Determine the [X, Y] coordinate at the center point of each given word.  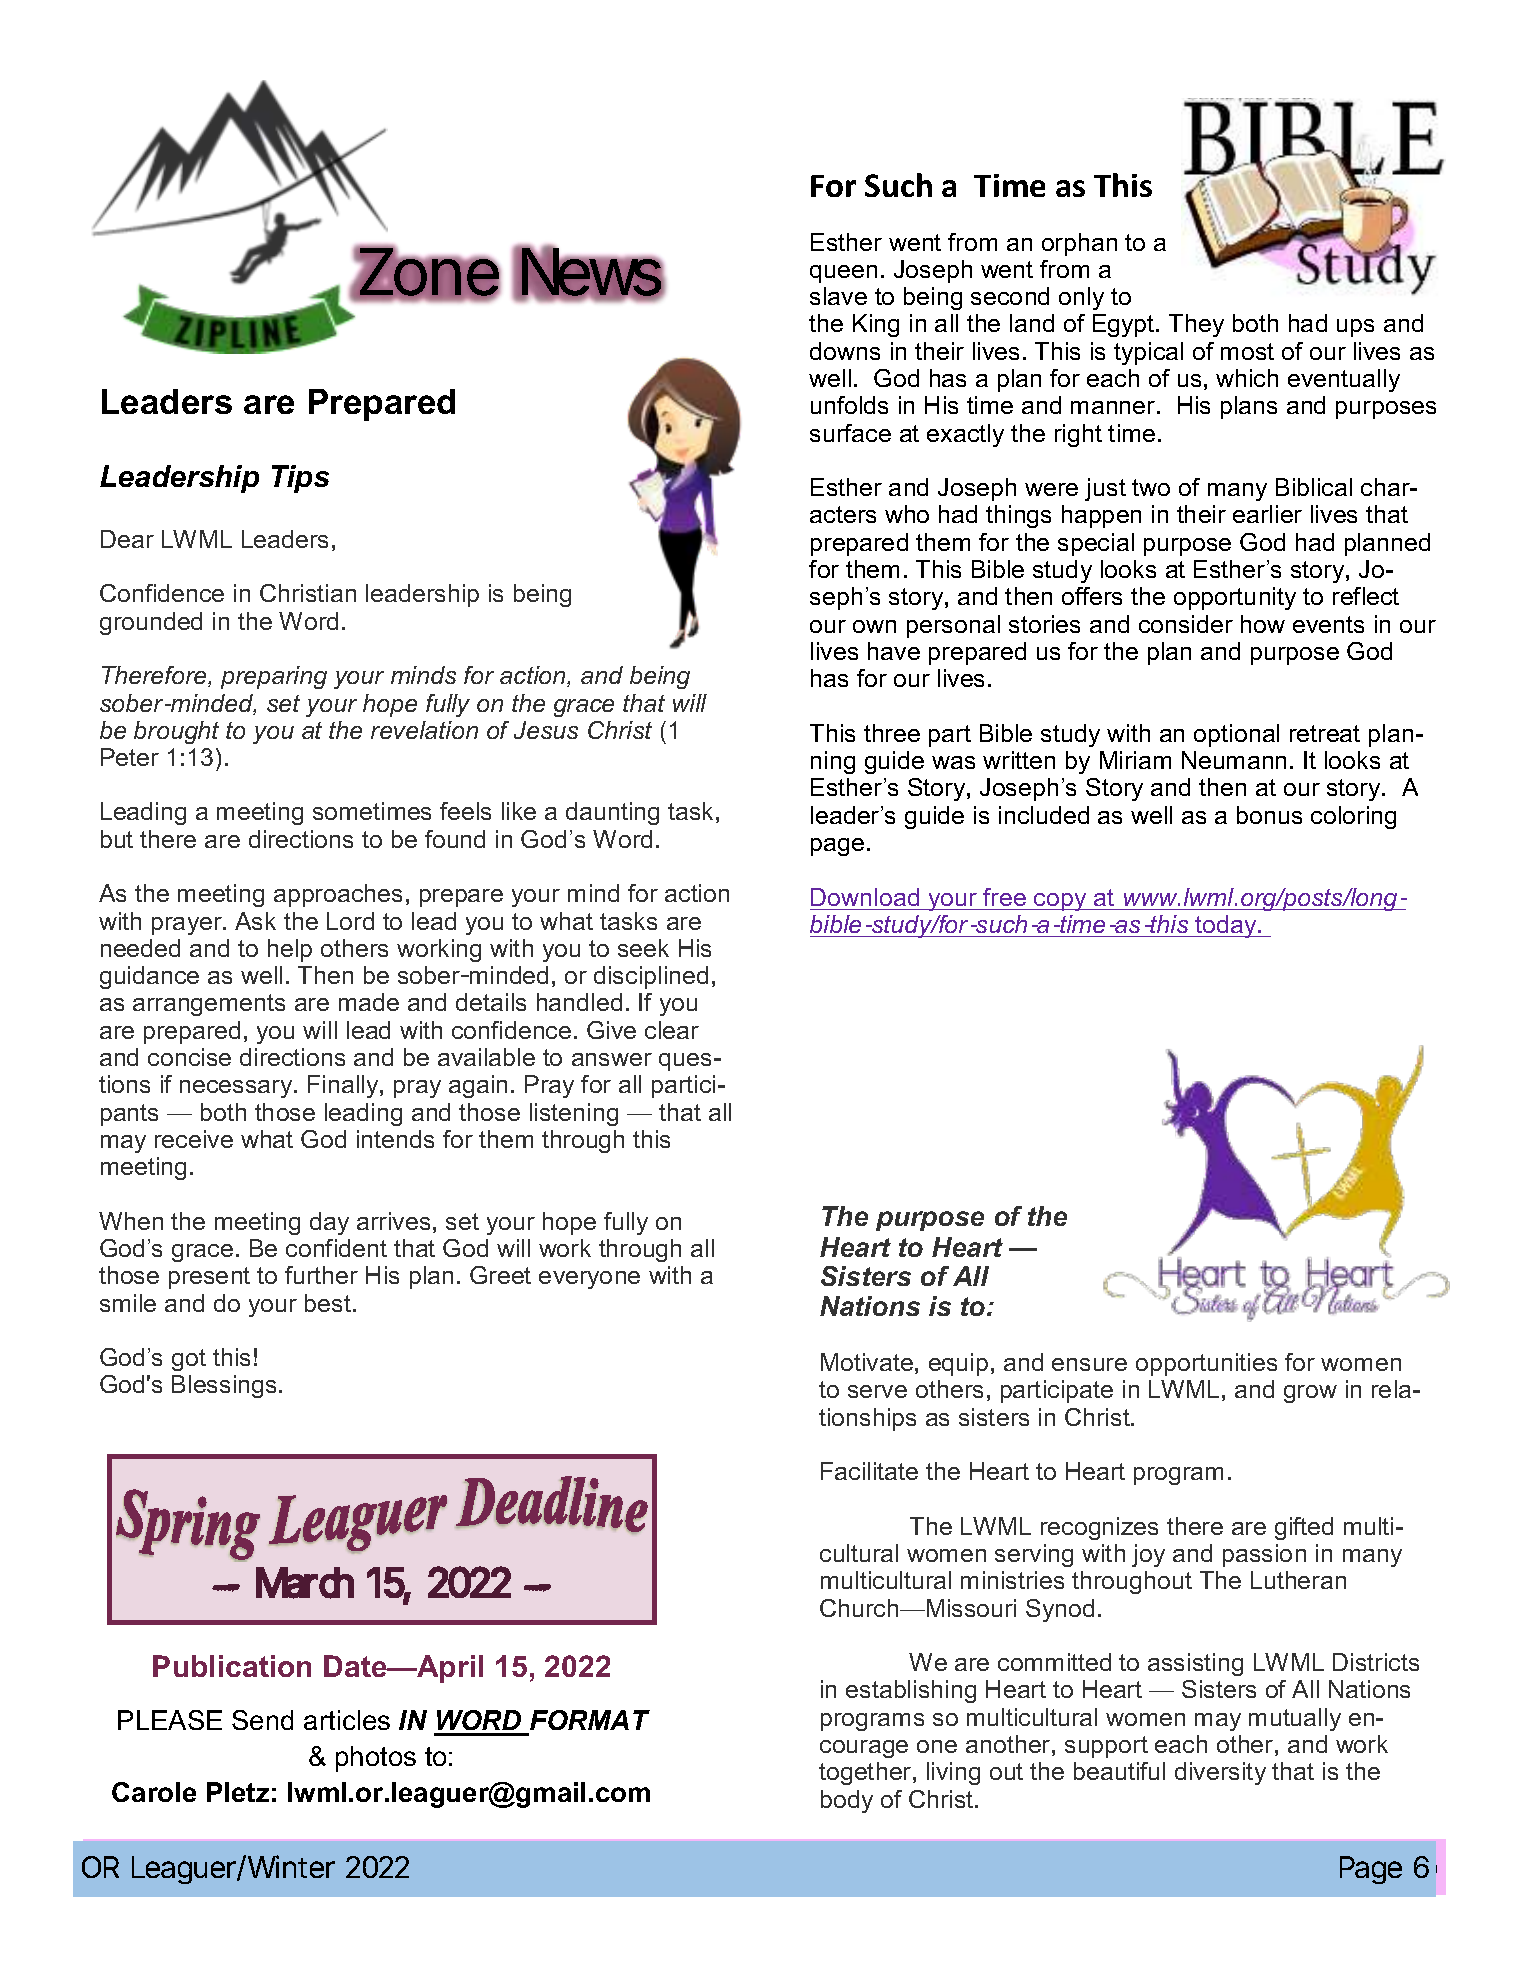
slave [838, 296]
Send [262, 1720]
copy [1060, 902]
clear [672, 1030]
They [1196, 325]
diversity [1220, 1773]
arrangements [209, 1005]
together [866, 1773]
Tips [300, 479]
